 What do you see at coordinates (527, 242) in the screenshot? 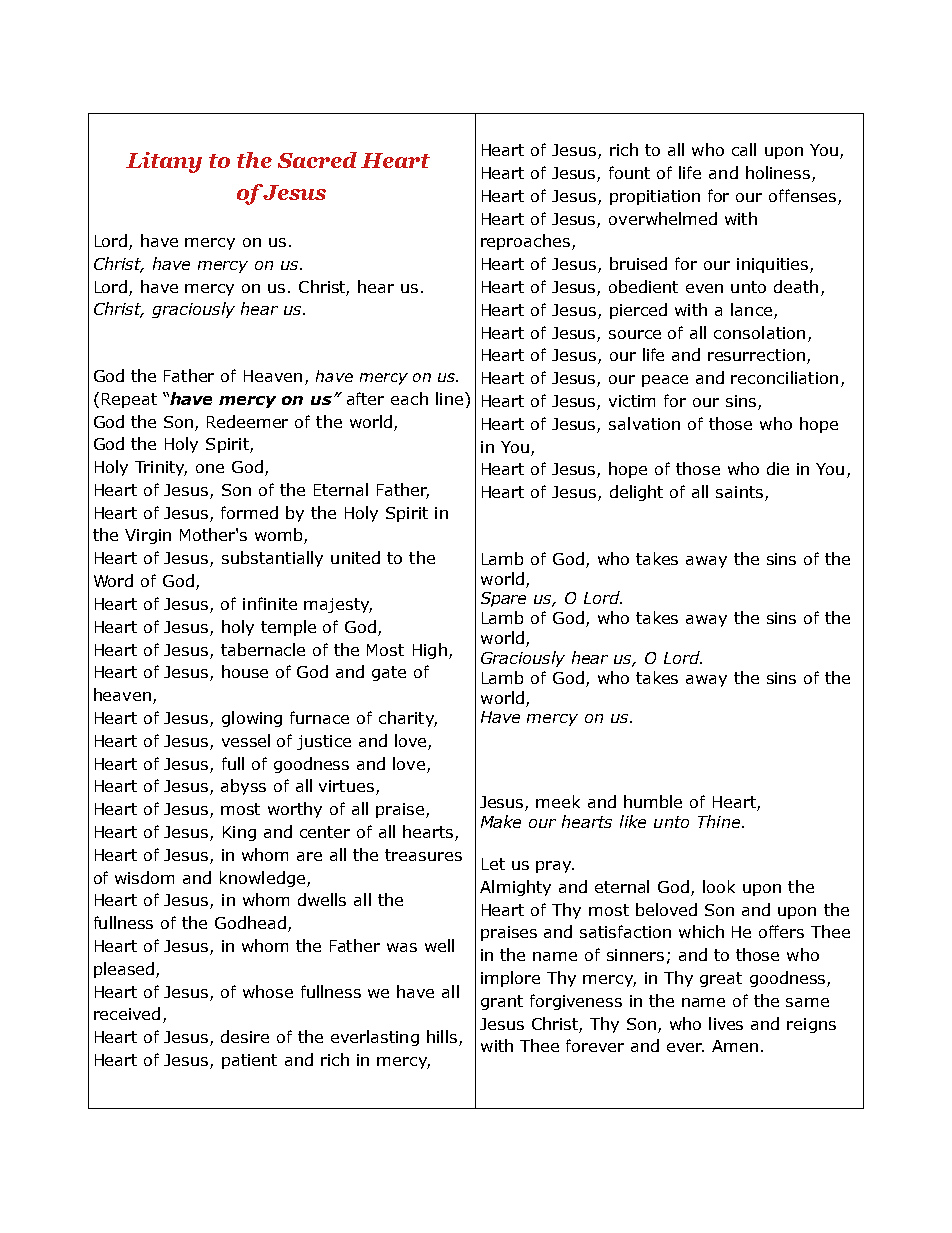
I see `reproaches` at bounding box center [527, 242].
